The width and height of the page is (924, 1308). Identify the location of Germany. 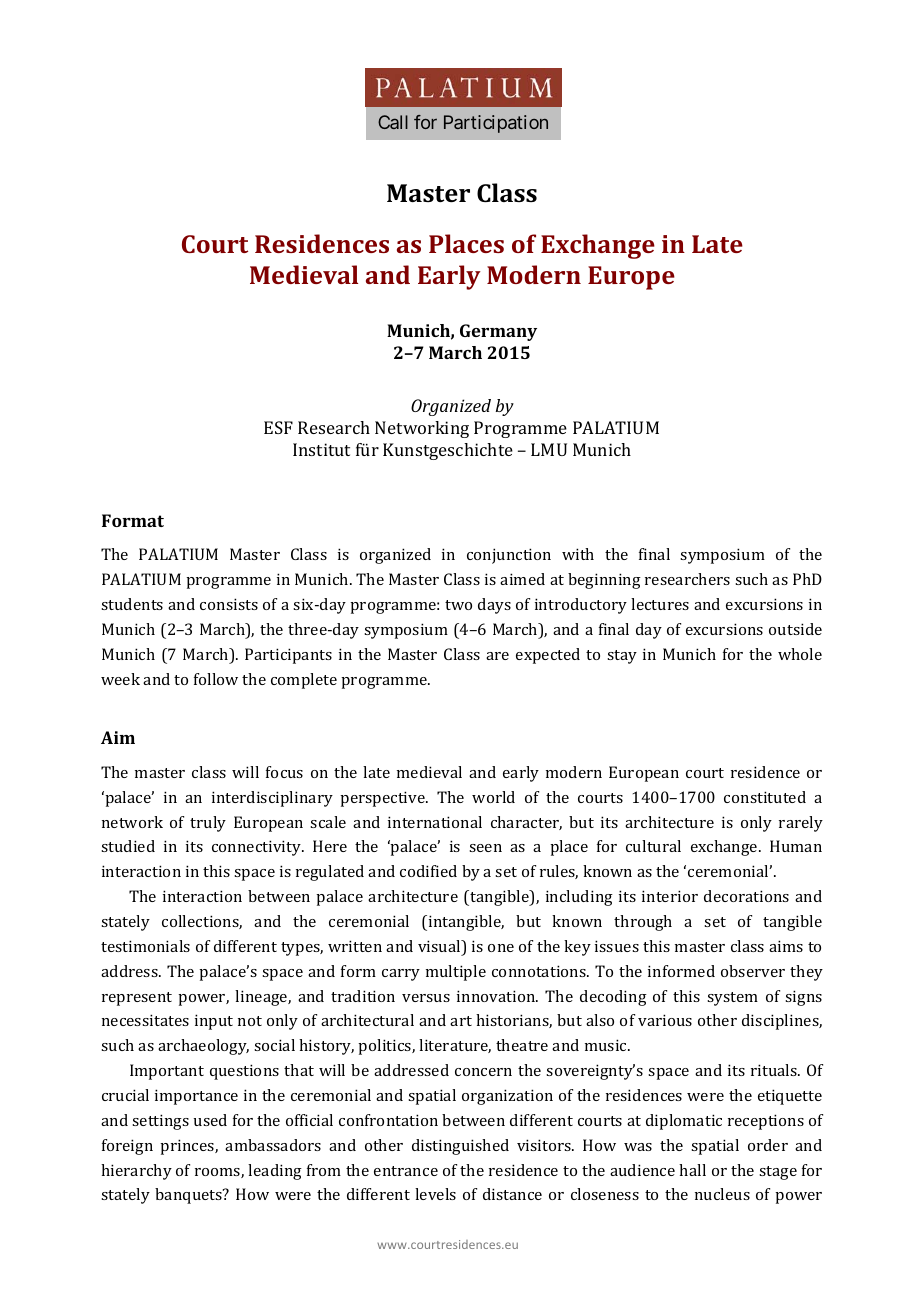
(498, 332).
